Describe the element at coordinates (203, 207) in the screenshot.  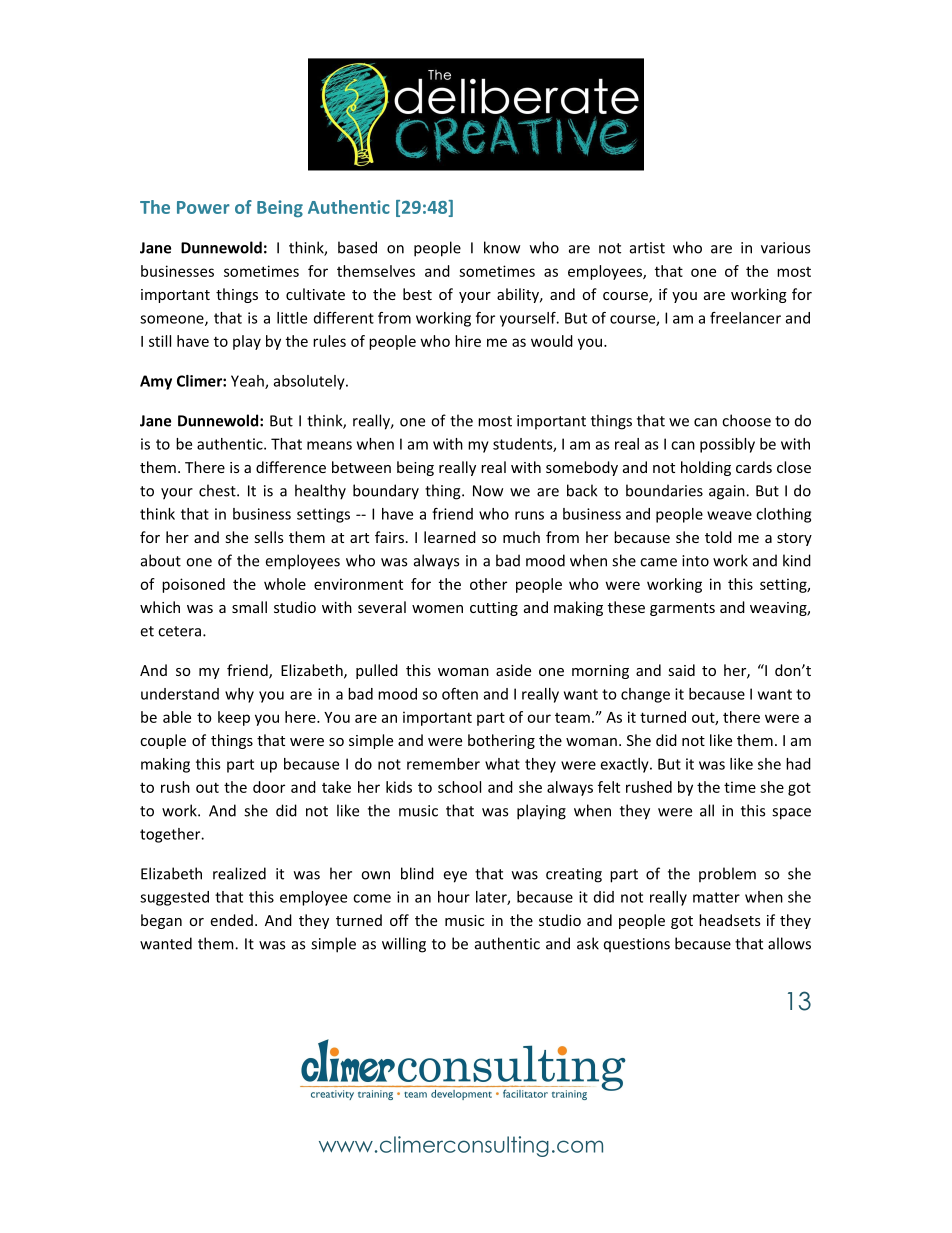
I see `Power` at that location.
